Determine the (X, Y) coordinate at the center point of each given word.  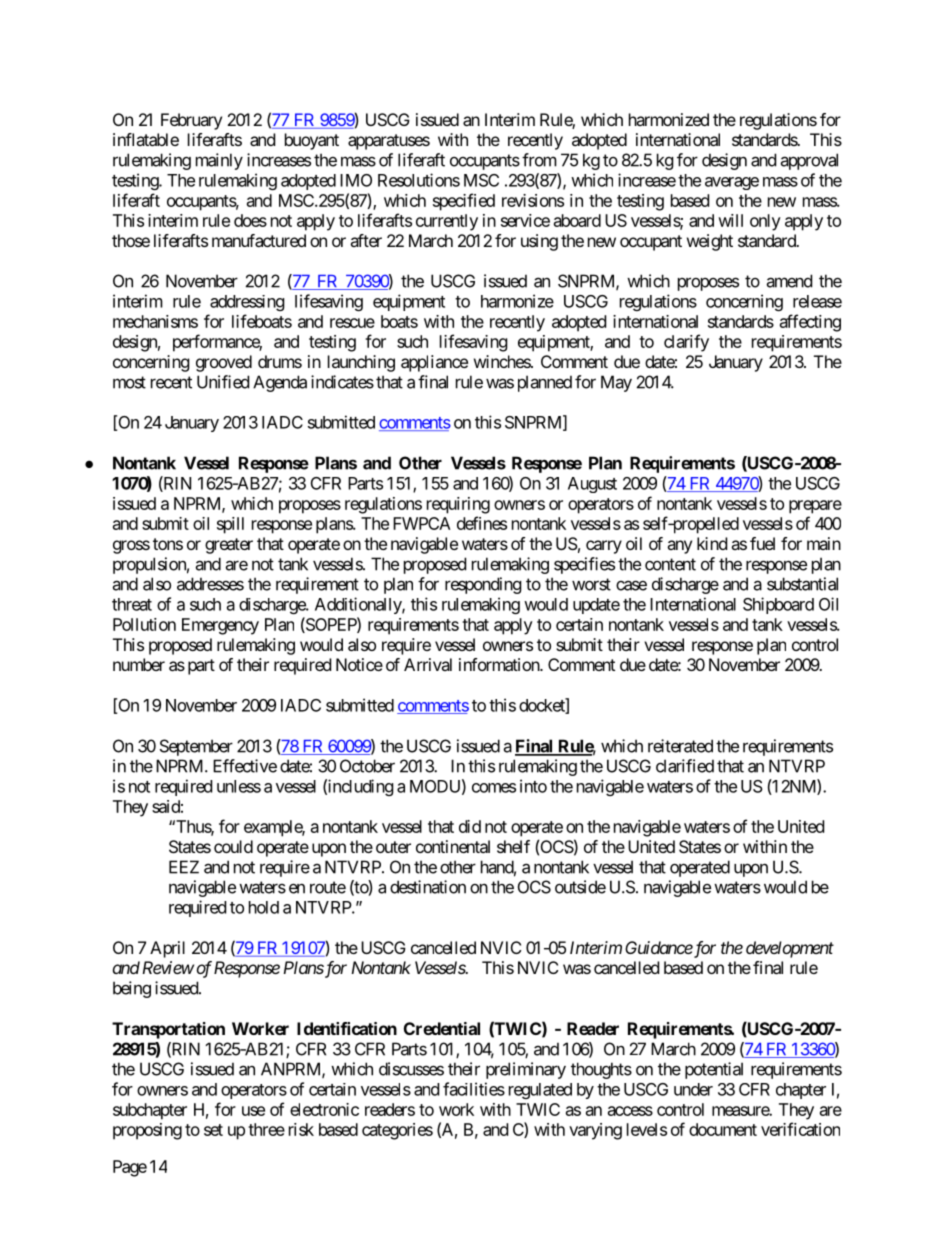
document (723, 1129)
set (213, 1130)
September (196, 747)
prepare (815, 507)
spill (230, 525)
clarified (685, 766)
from (539, 160)
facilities (474, 1089)
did (470, 826)
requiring (458, 505)
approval (809, 161)
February (191, 121)
